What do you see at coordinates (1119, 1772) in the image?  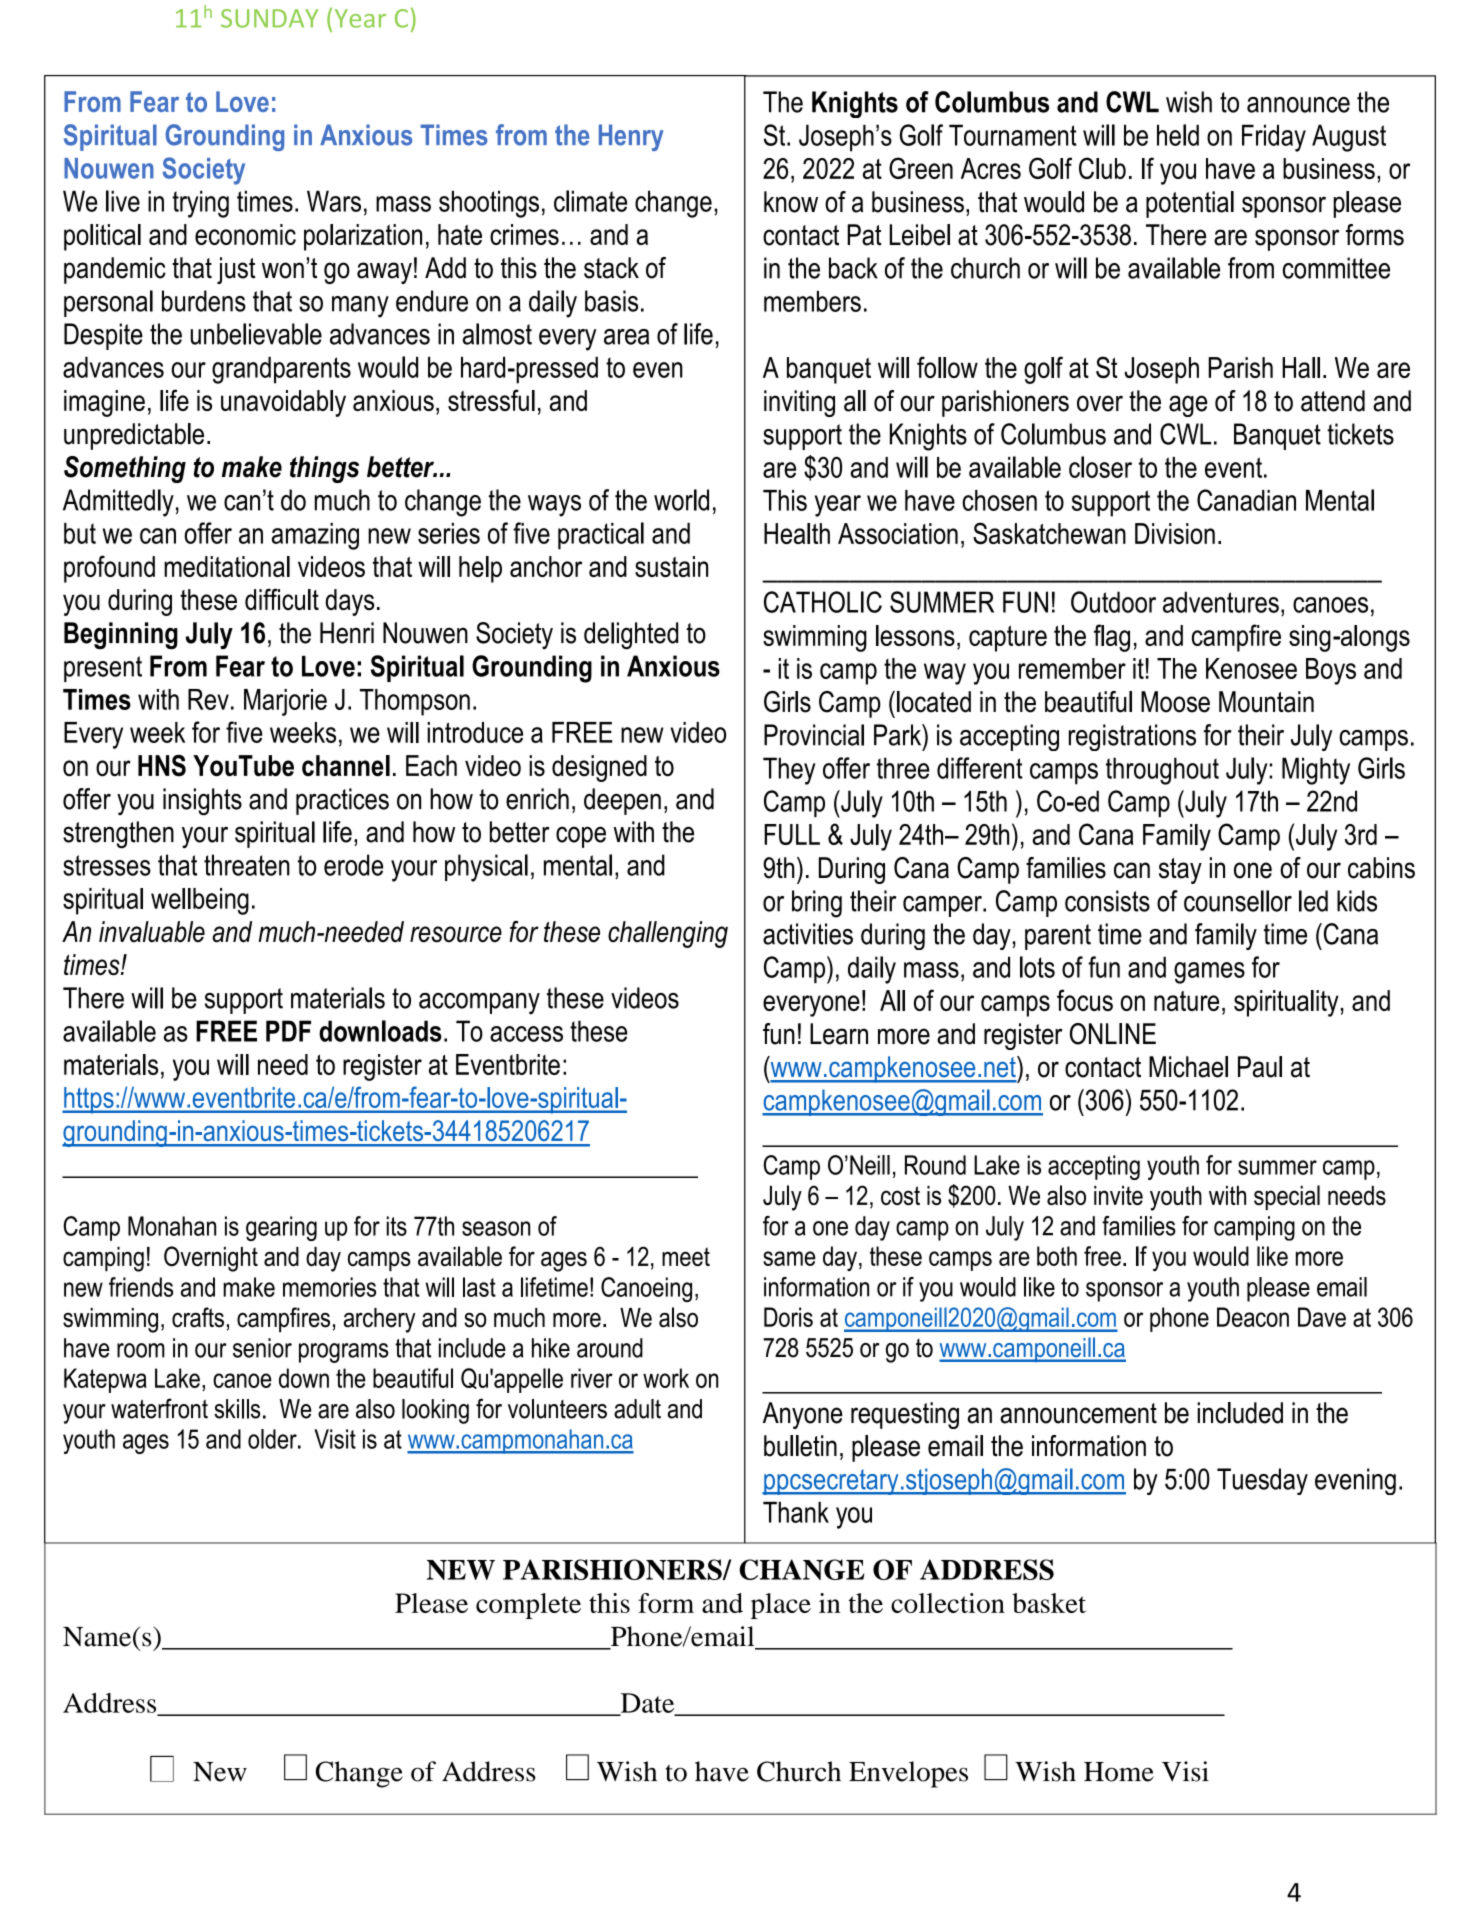 I see `Home` at bounding box center [1119, 1772].
